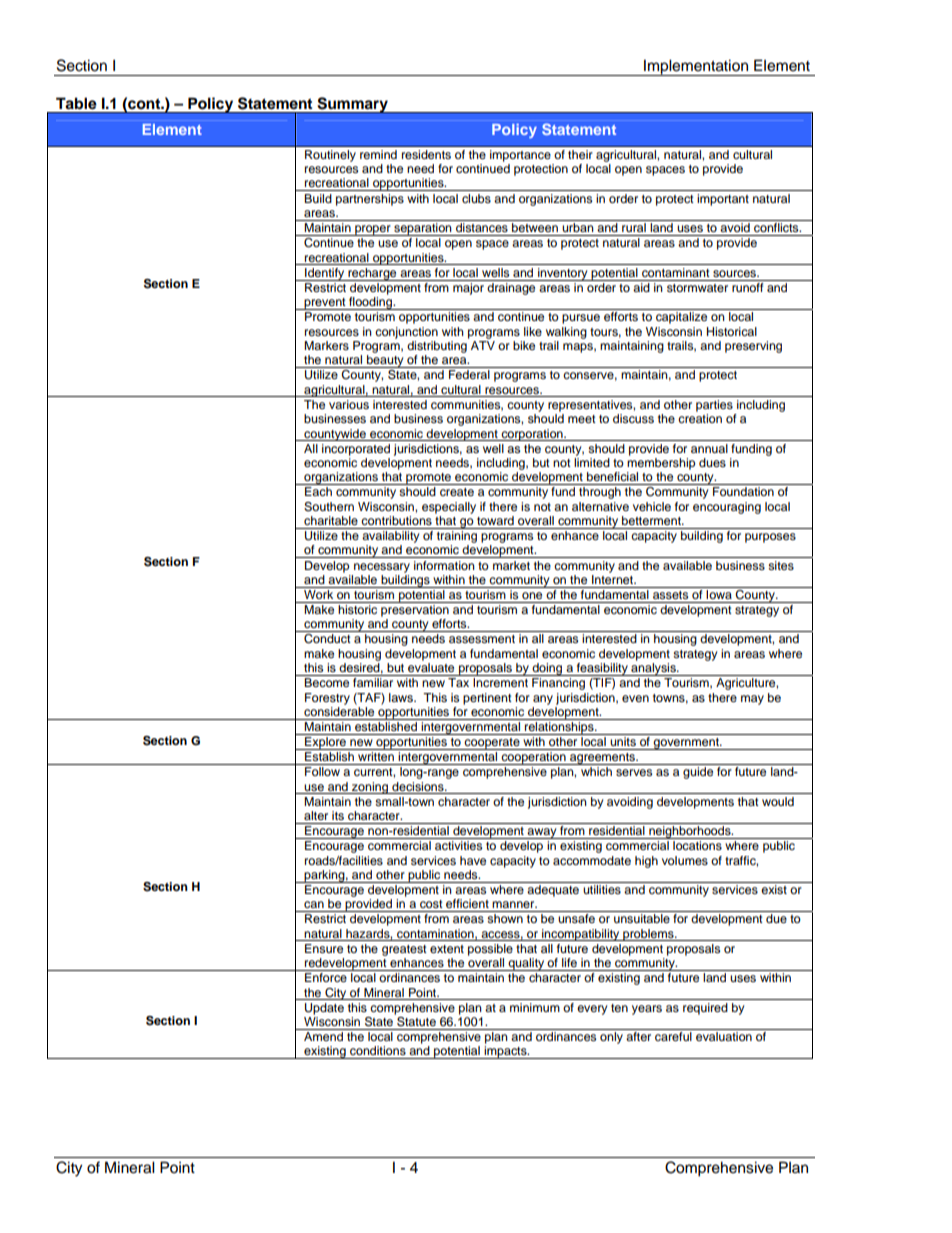  Describe the element at coordinates (535, 1007) in the page. I see `minimum` at that location.
